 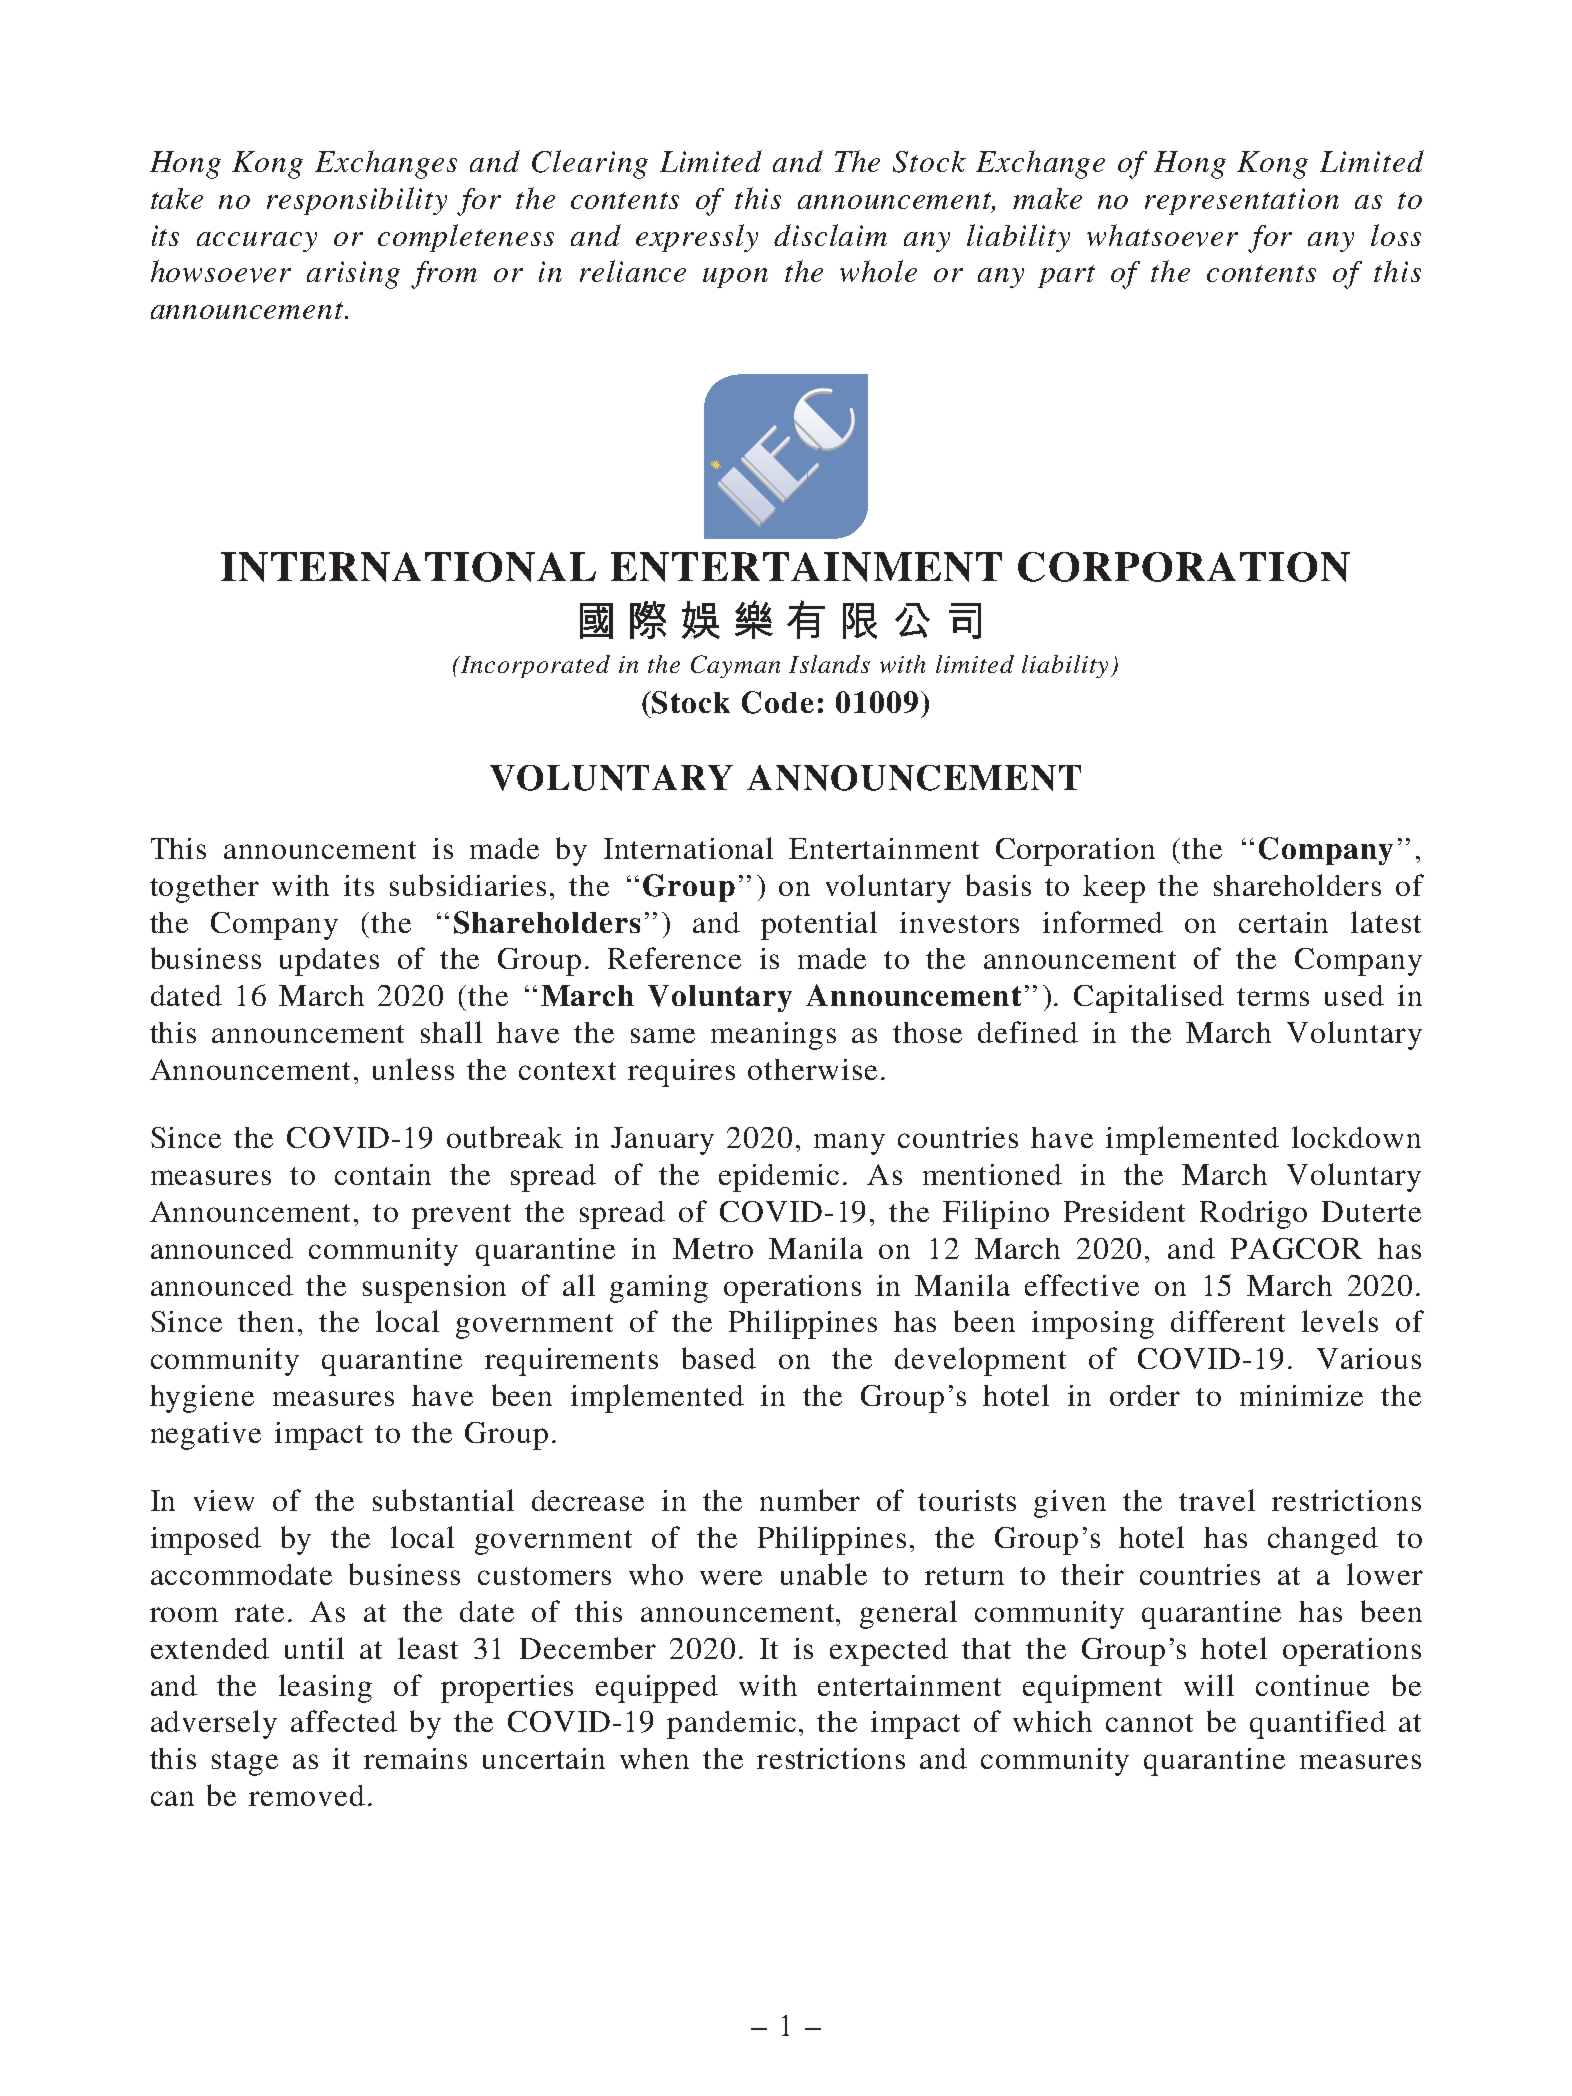 I want to click on quantified, so click(x=1318, y=1724).
